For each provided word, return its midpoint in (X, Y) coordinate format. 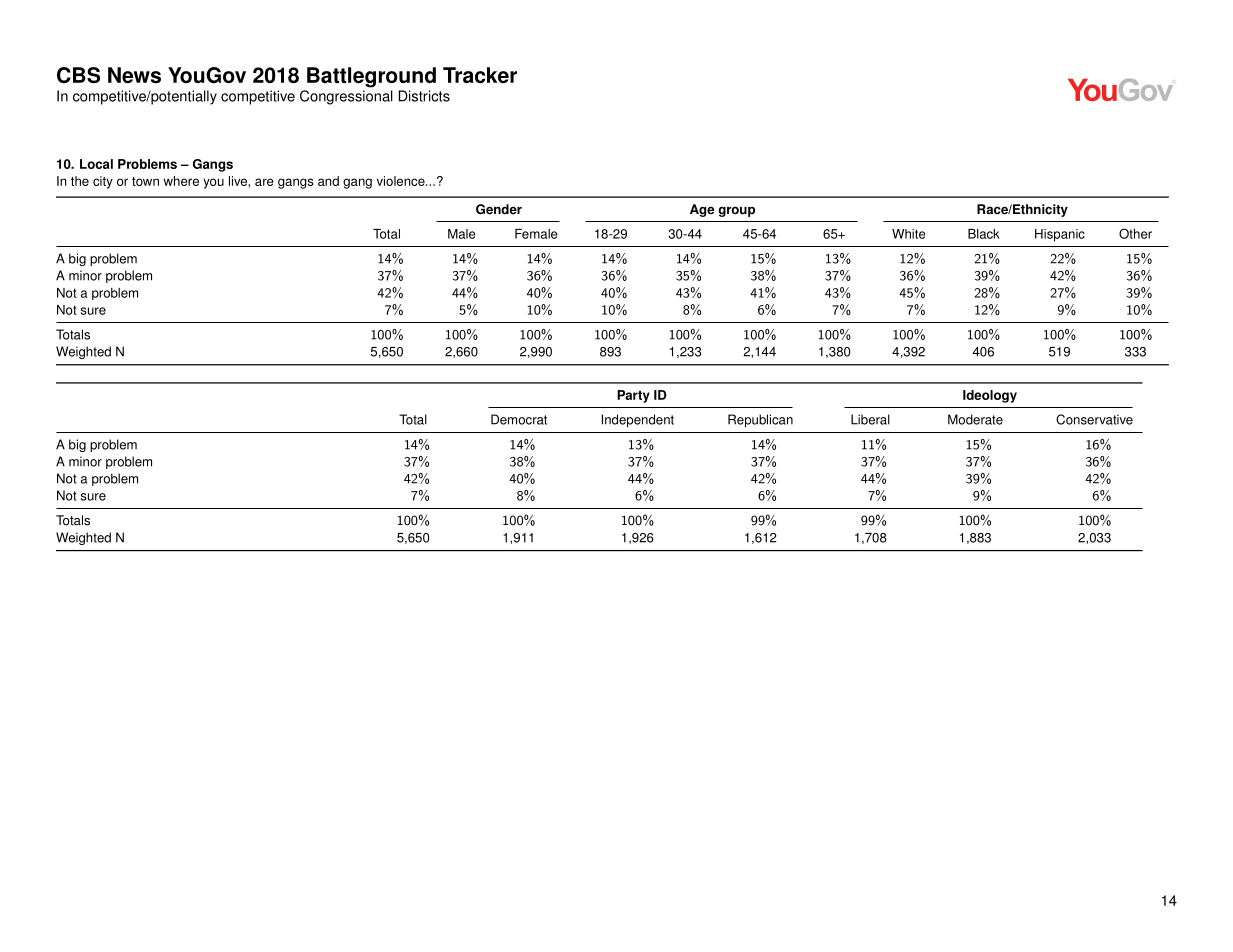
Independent (638, 420)
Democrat (519, 419)
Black (984, 234)
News (134, 75)
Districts (424, 96)
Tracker (480, 75)
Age (702, 210)
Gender (499, 209)
